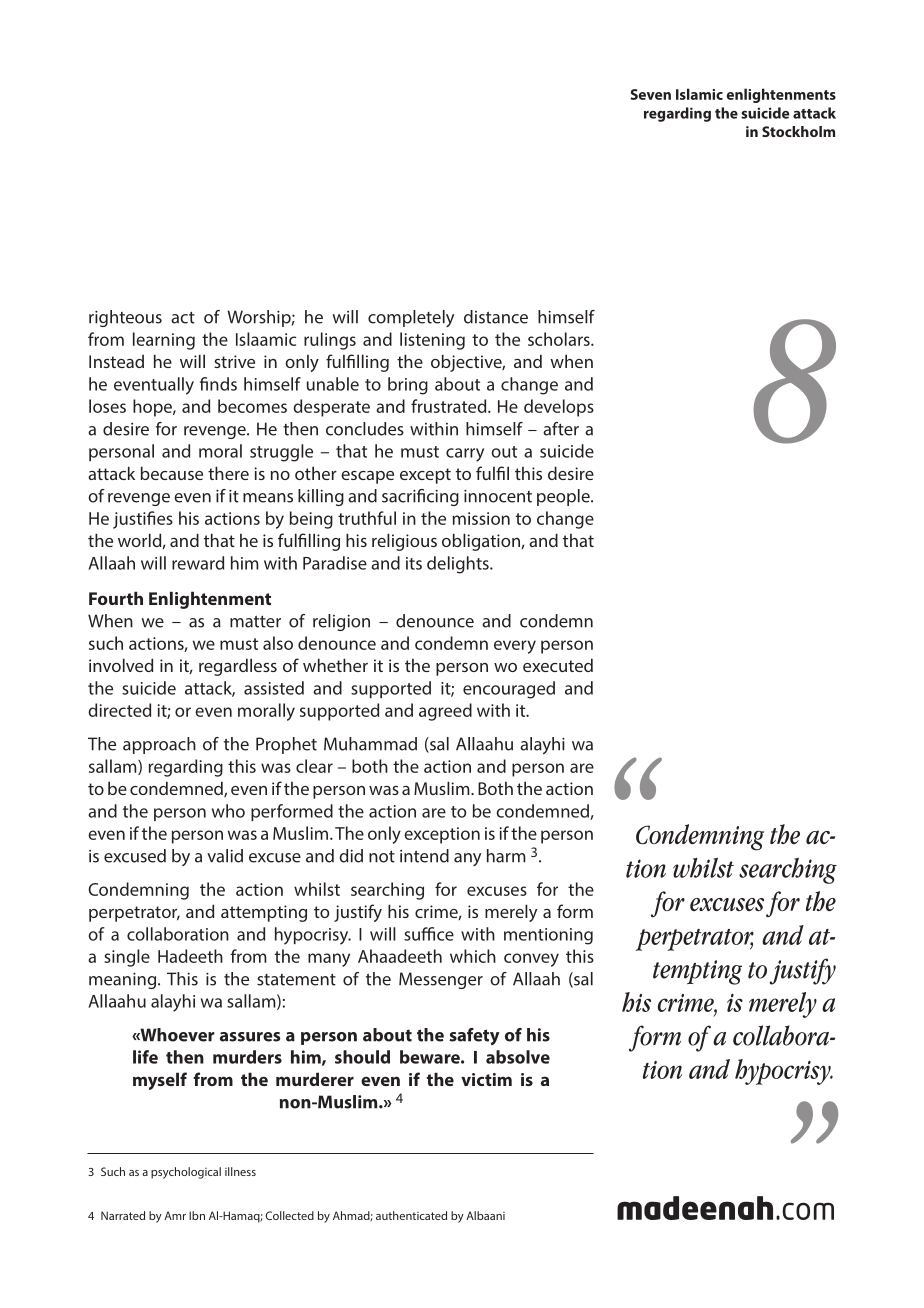  What do you see at coordinates (506, 856) in the screenshot?
I see `harm` at bounding box center [506, 856].
